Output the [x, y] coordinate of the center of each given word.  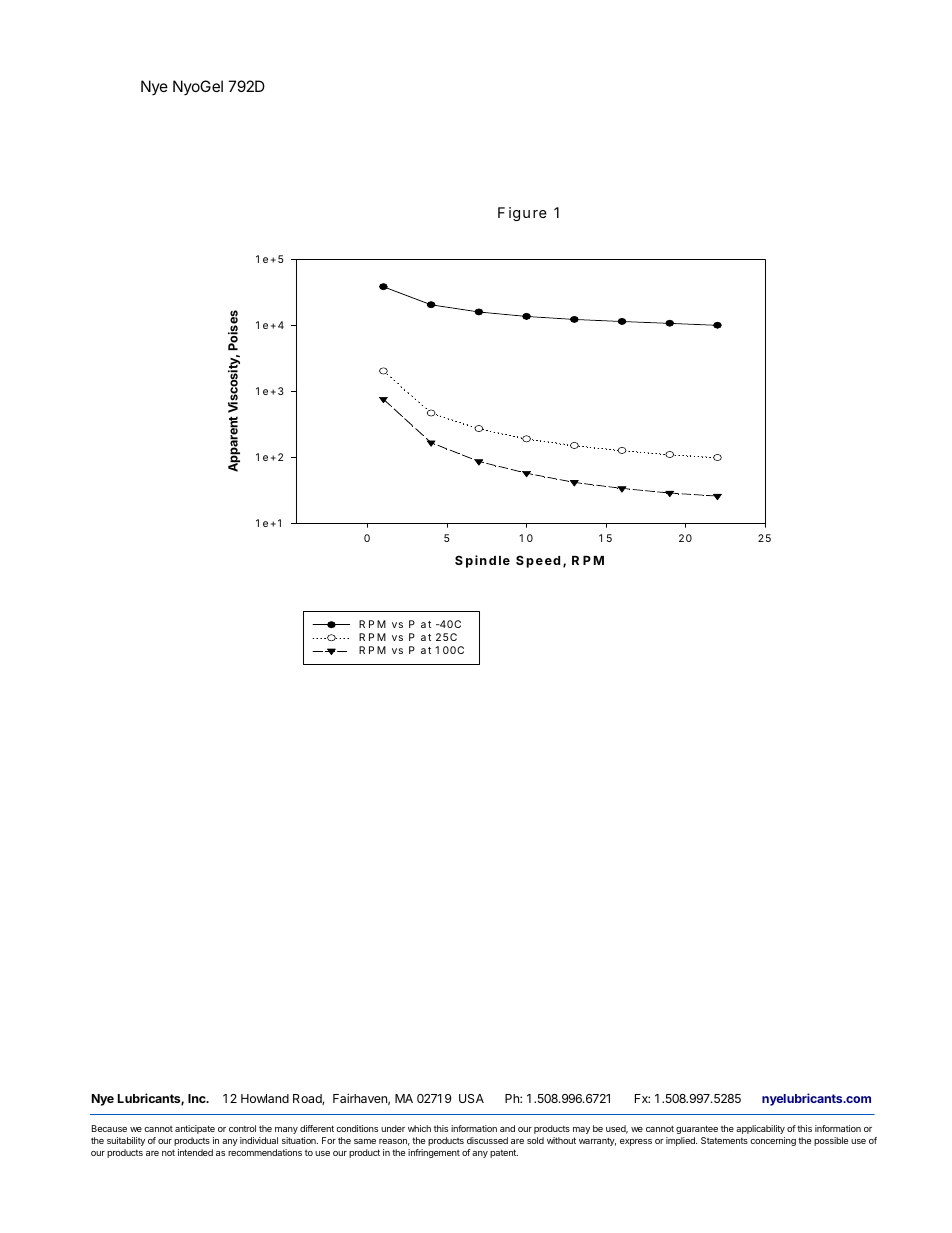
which [419, 1128]
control [242, 1128]
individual [259, 1140]
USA [471, 1098]
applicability [760, 1129]
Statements [724, 1140]
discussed [487, 1140]
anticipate [195, 1129]
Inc [198, 1098]
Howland [265, 1098]
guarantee [697, 1129]
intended [195, 1152]
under [393, 1128]
